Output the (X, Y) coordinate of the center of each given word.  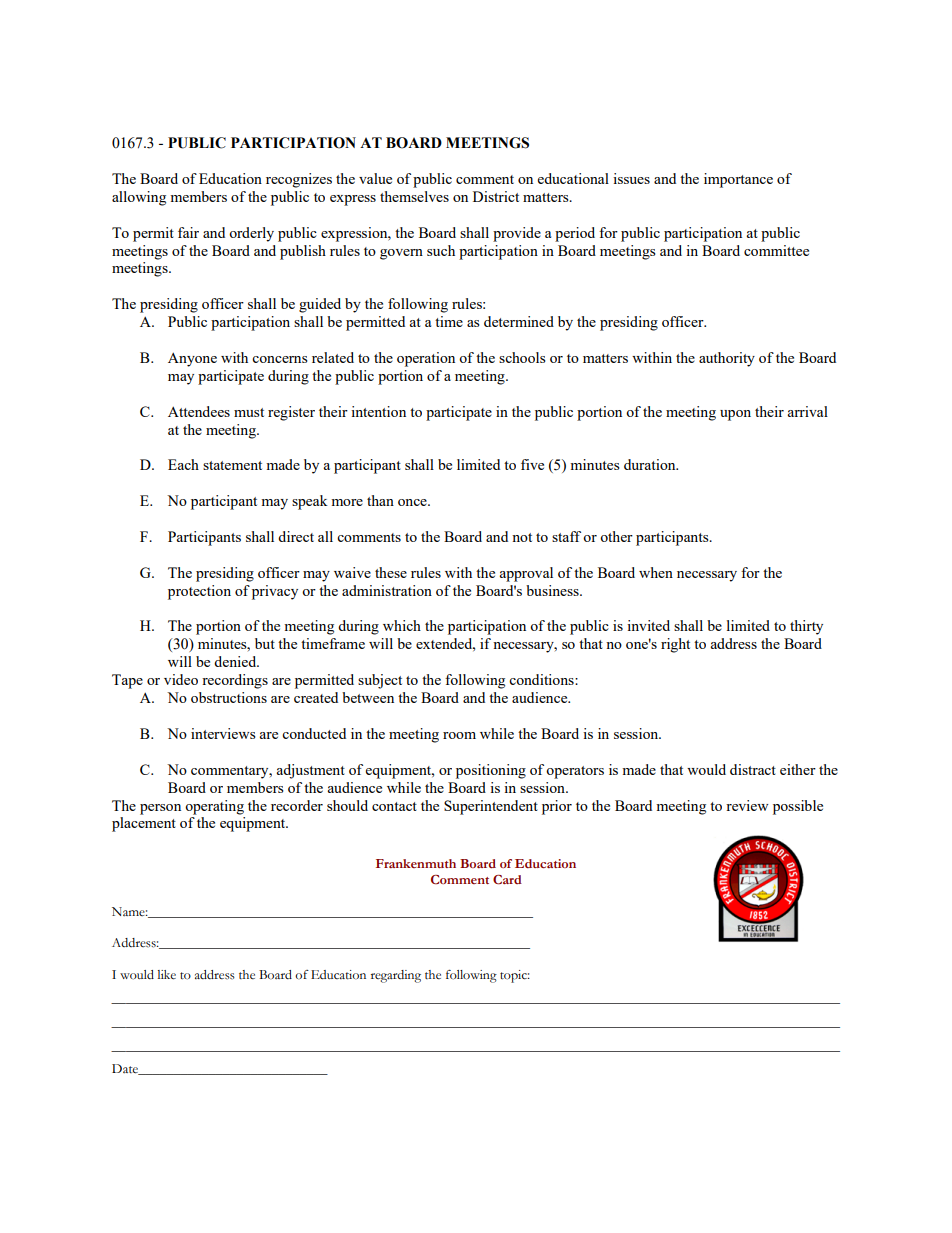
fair (188, 232)
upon (735, 415)
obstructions (229, 697)
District (496, 196)
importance (738, 180)
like (167, 975)
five (532, 464)
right (675, 645)
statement (232, 465)
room (459, 735)
